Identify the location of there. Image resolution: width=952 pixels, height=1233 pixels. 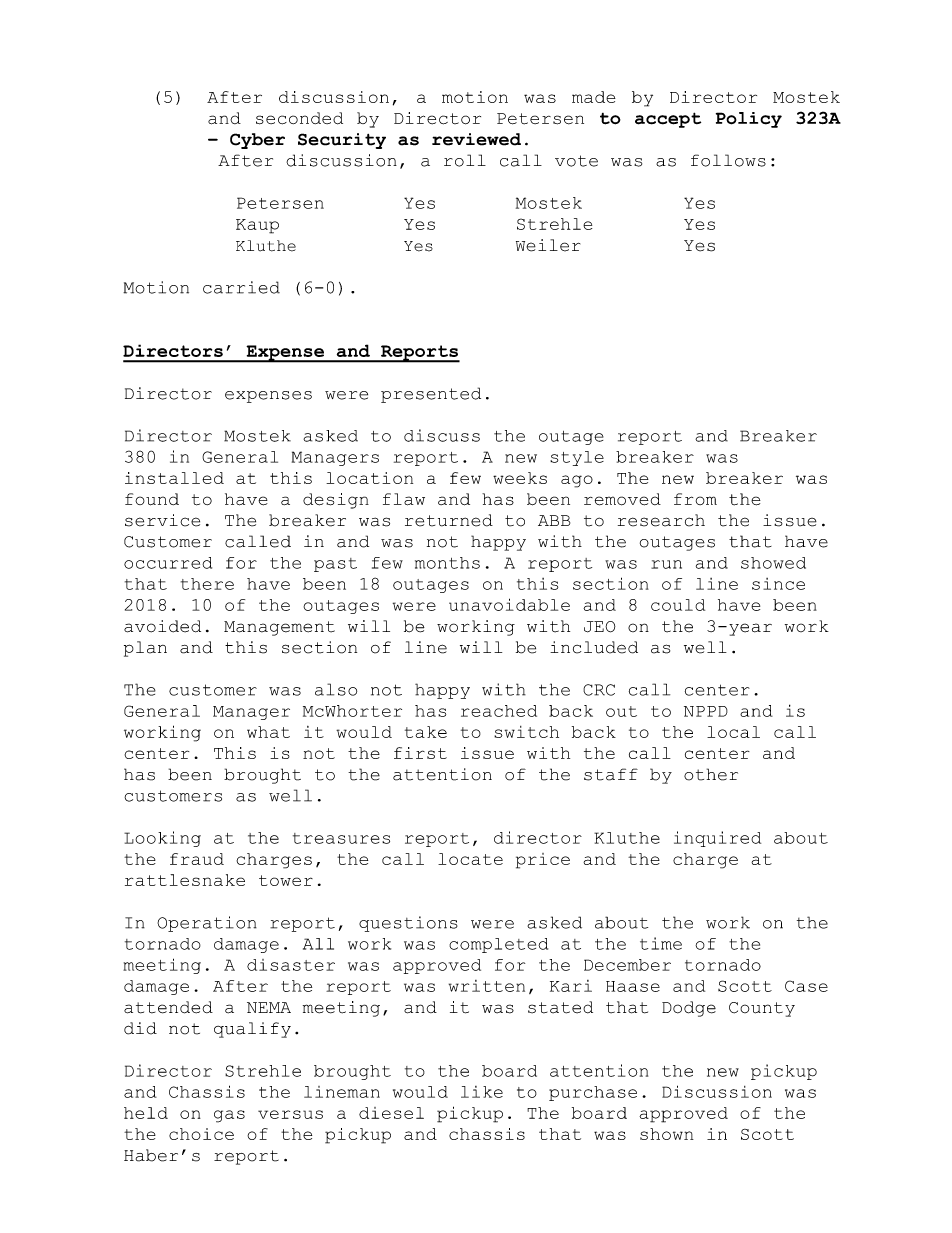
(207, 584).
